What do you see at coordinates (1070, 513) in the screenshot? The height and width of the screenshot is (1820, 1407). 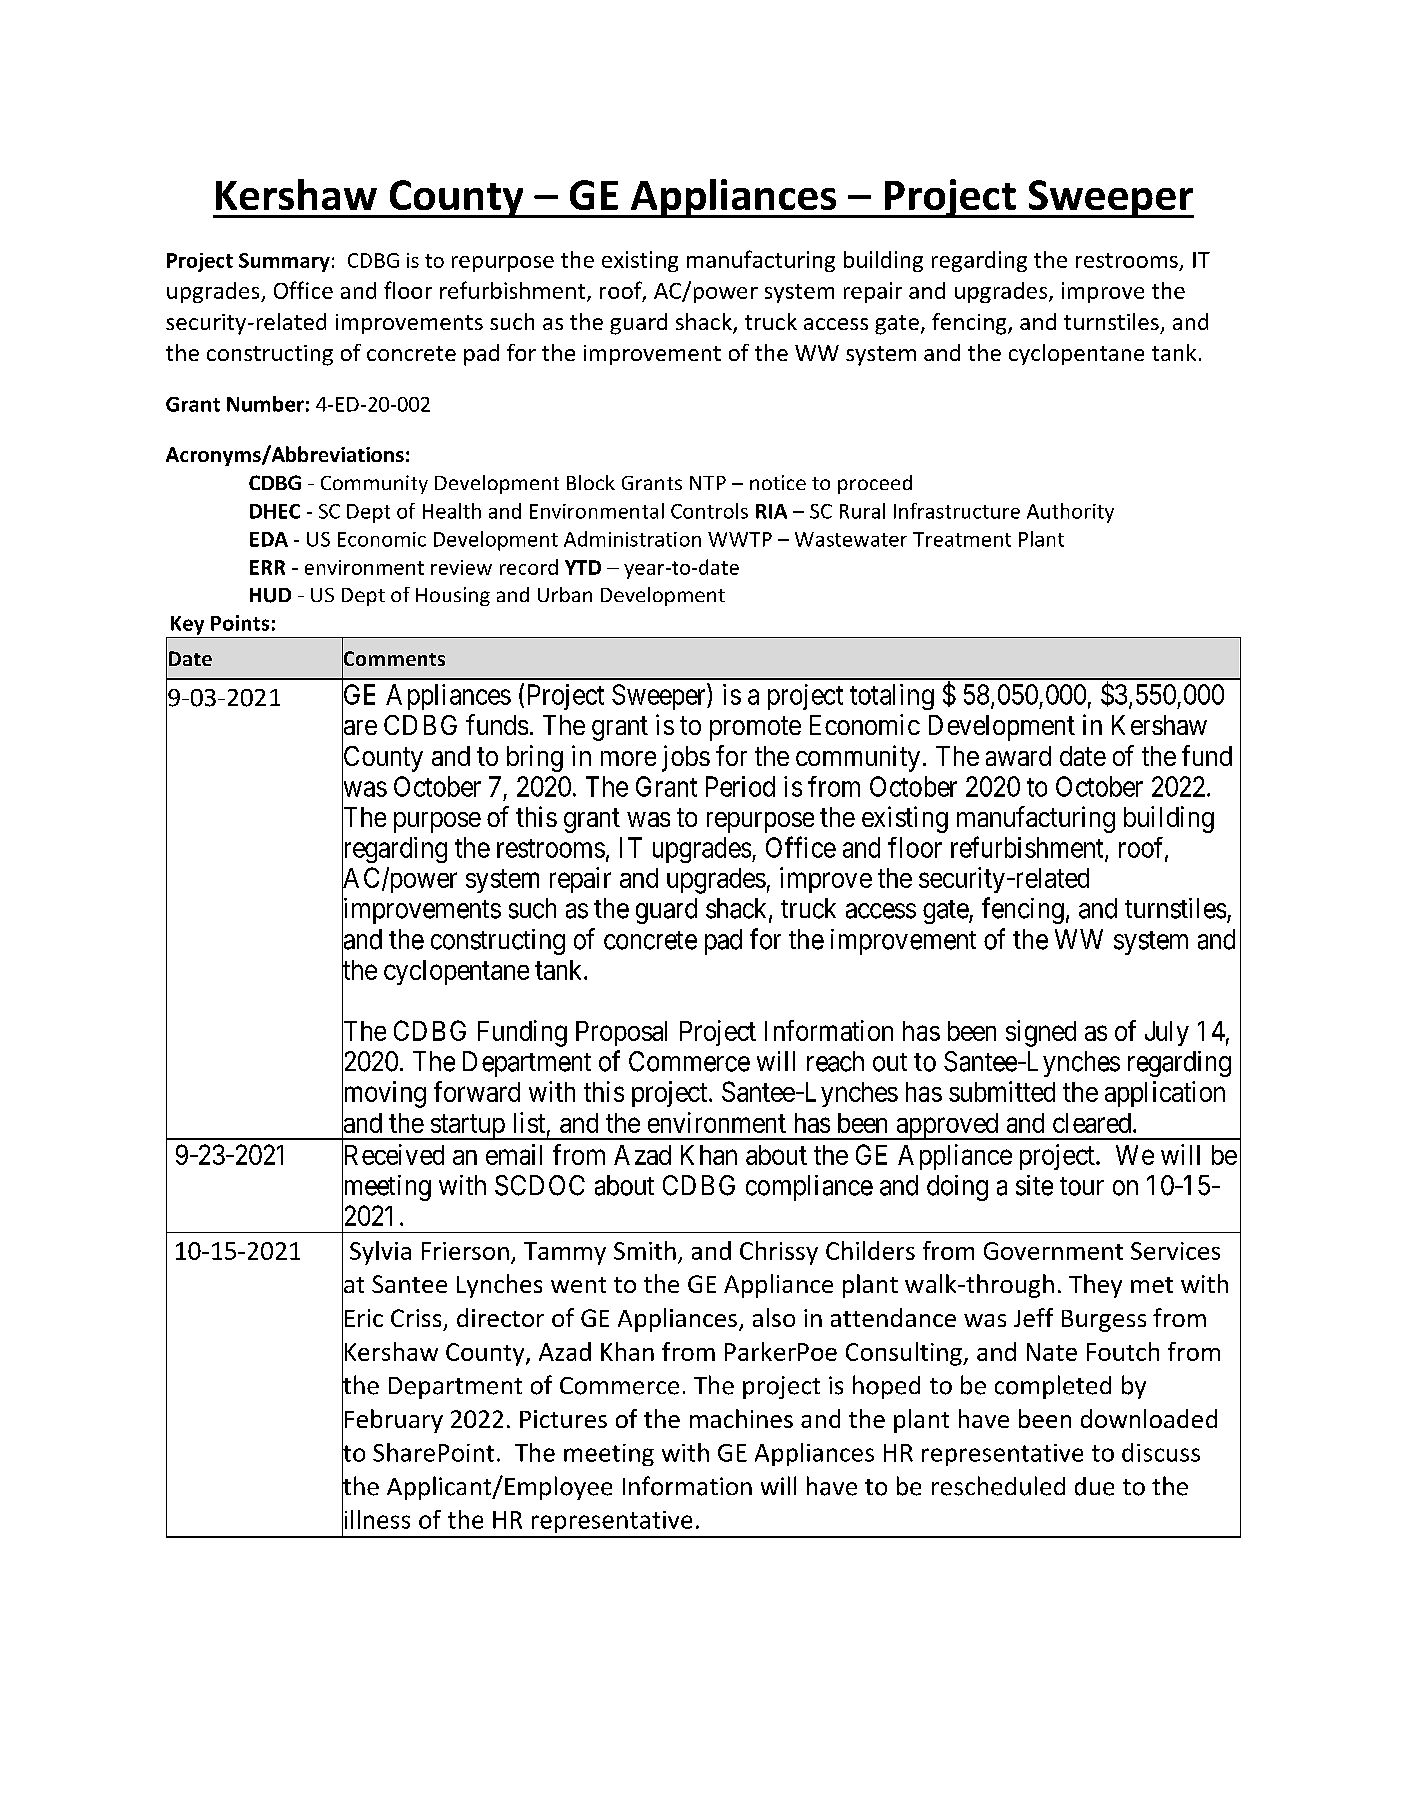 I see `Authority` at bounding box center [1070, 513].
